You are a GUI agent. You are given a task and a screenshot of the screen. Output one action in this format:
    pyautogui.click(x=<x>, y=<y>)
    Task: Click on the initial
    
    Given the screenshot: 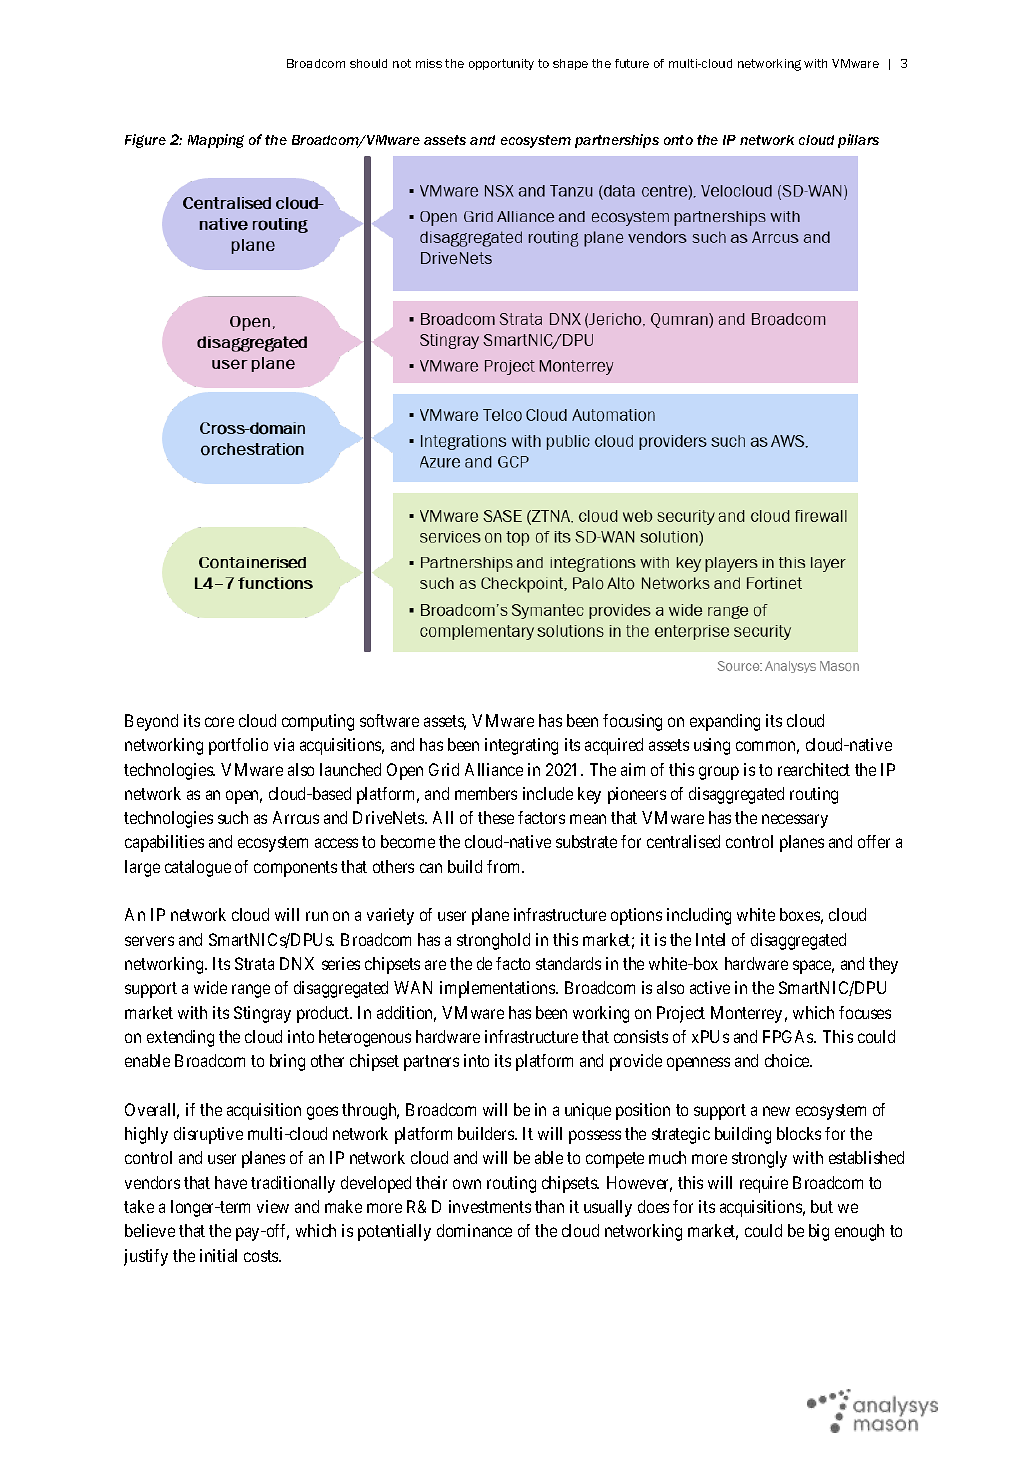 What is the action you would take?
    pyautogui.click(x=218, y=1255)
